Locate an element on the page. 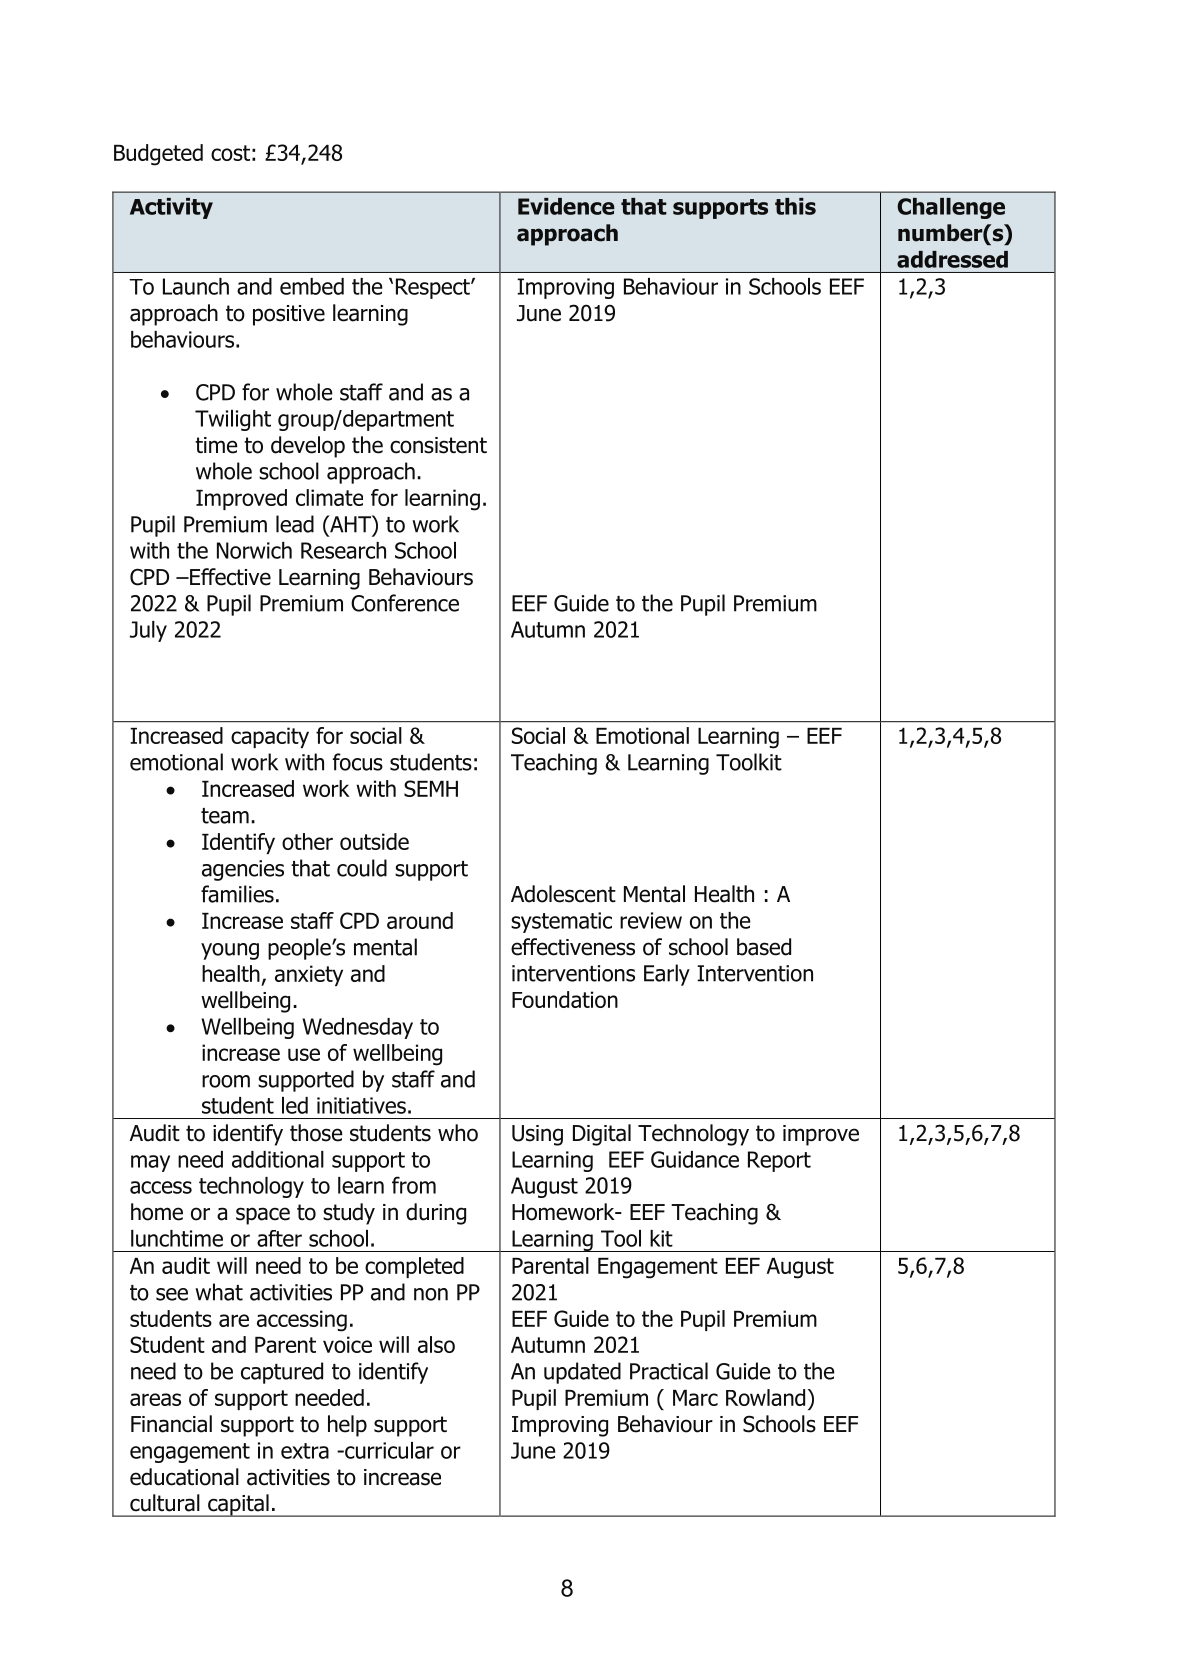 The width and height of the image is (1182, 1672). updated is located at coordinates (582, 1373).
